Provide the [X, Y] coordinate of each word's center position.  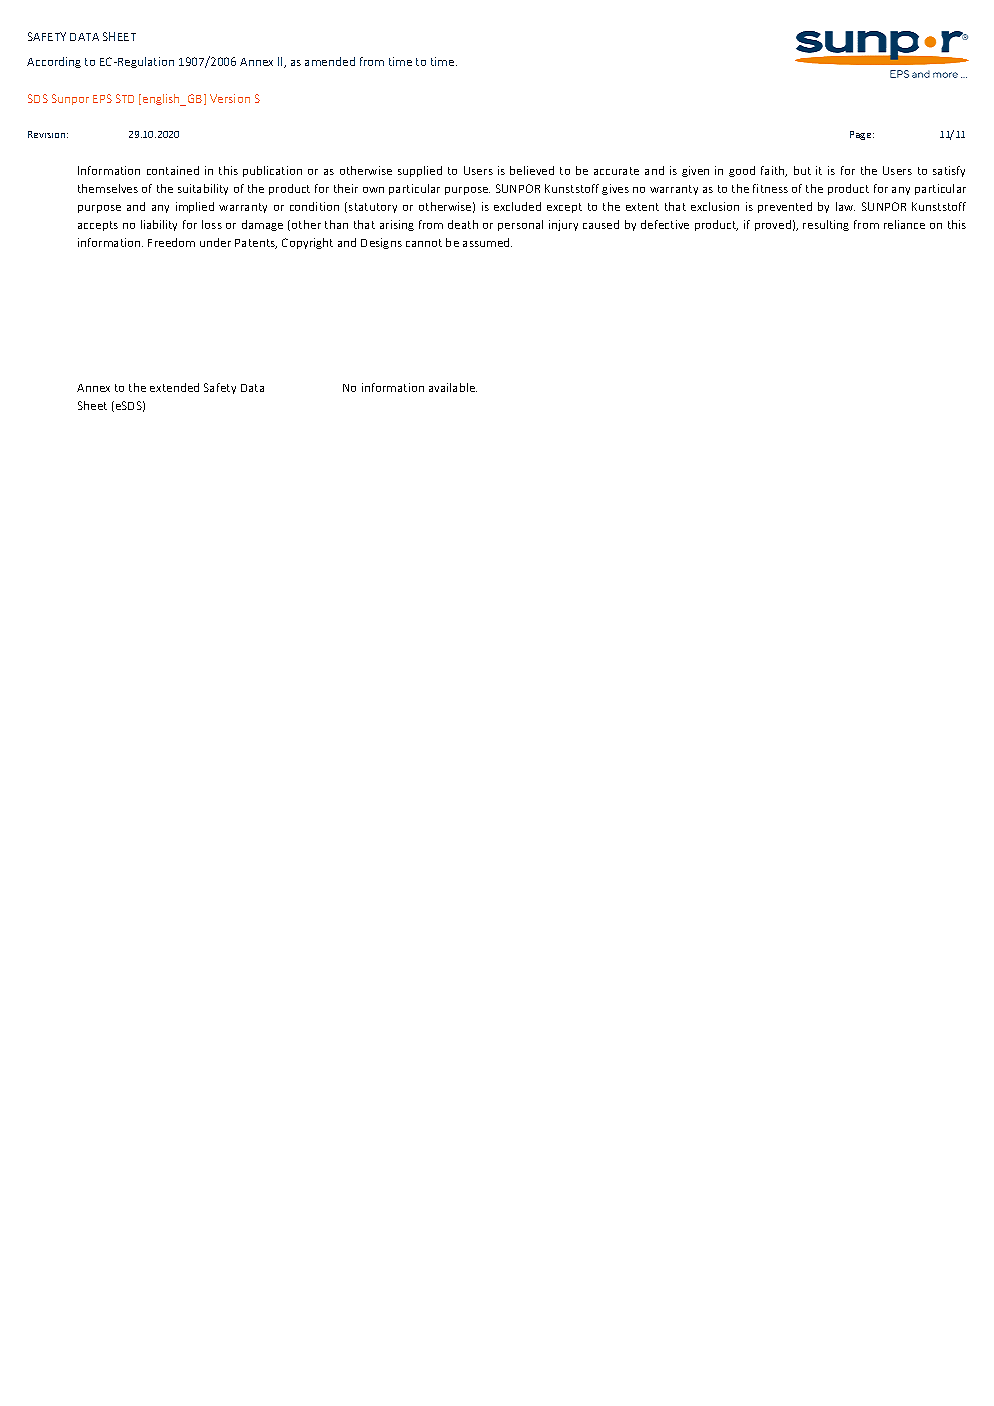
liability [159, 225]
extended [174, 387]
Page [862, 135]
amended [330, 61]
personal [520, 225]
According [54, 62]
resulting [826, 225]
